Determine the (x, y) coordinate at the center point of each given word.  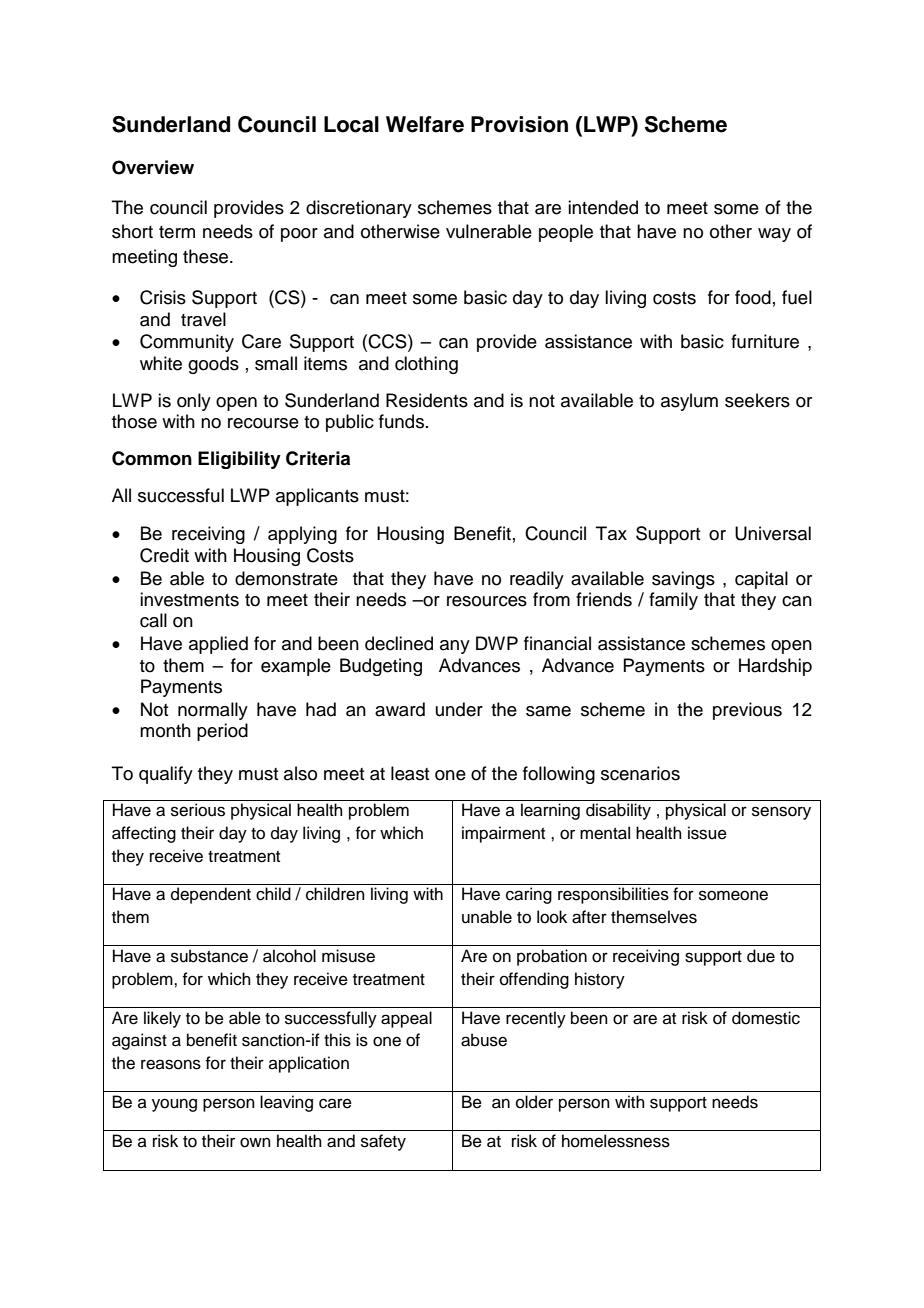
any (455, 647)
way (774, 235)
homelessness (616, 1141)
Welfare (425, 124)
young (174, 1105)
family (673, 601)
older (534, 1102)
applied (218, 645)
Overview (153, 167)
